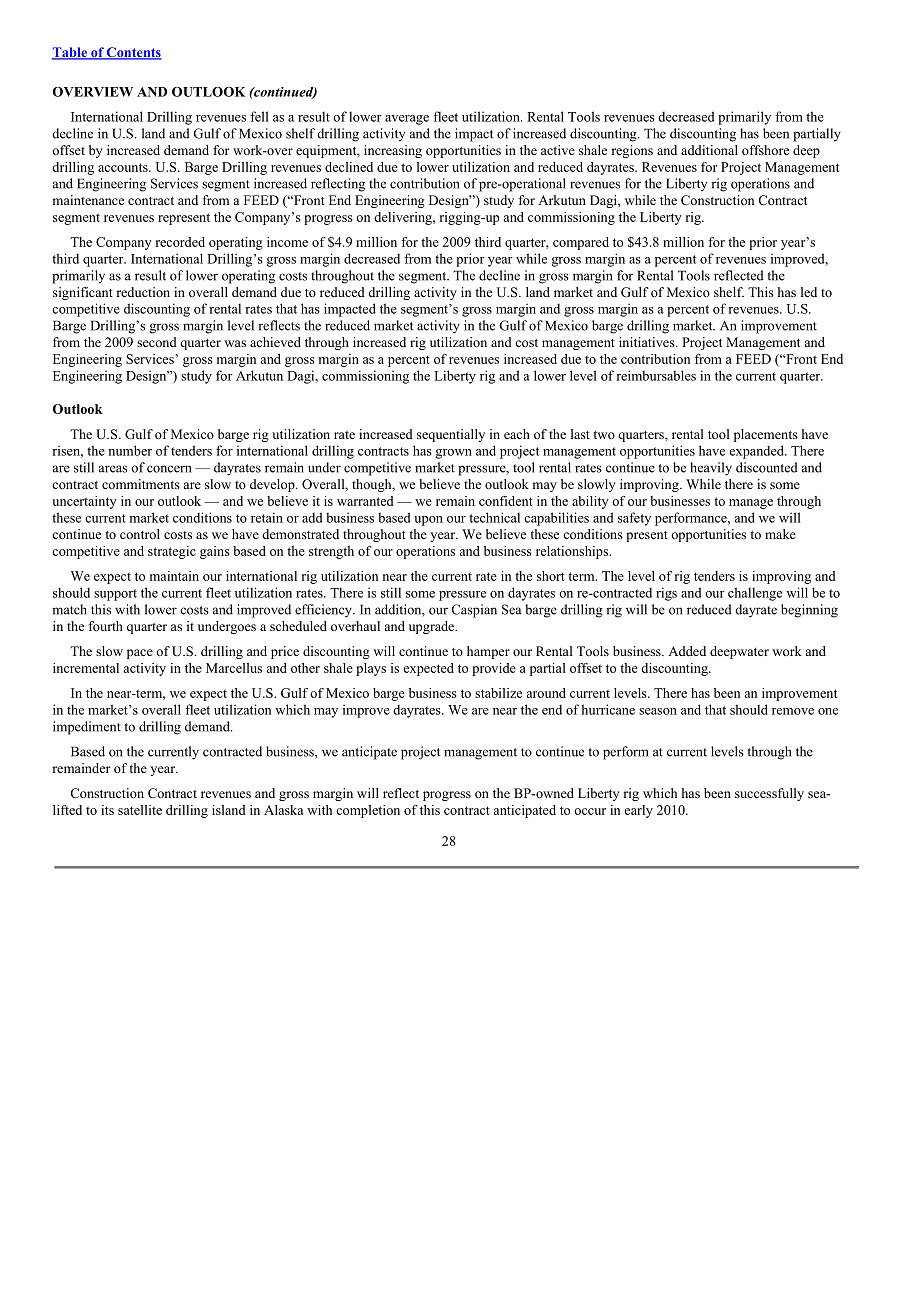 The width and height of the image is (924, 1308). I want to click on support, so click(115, 595).
